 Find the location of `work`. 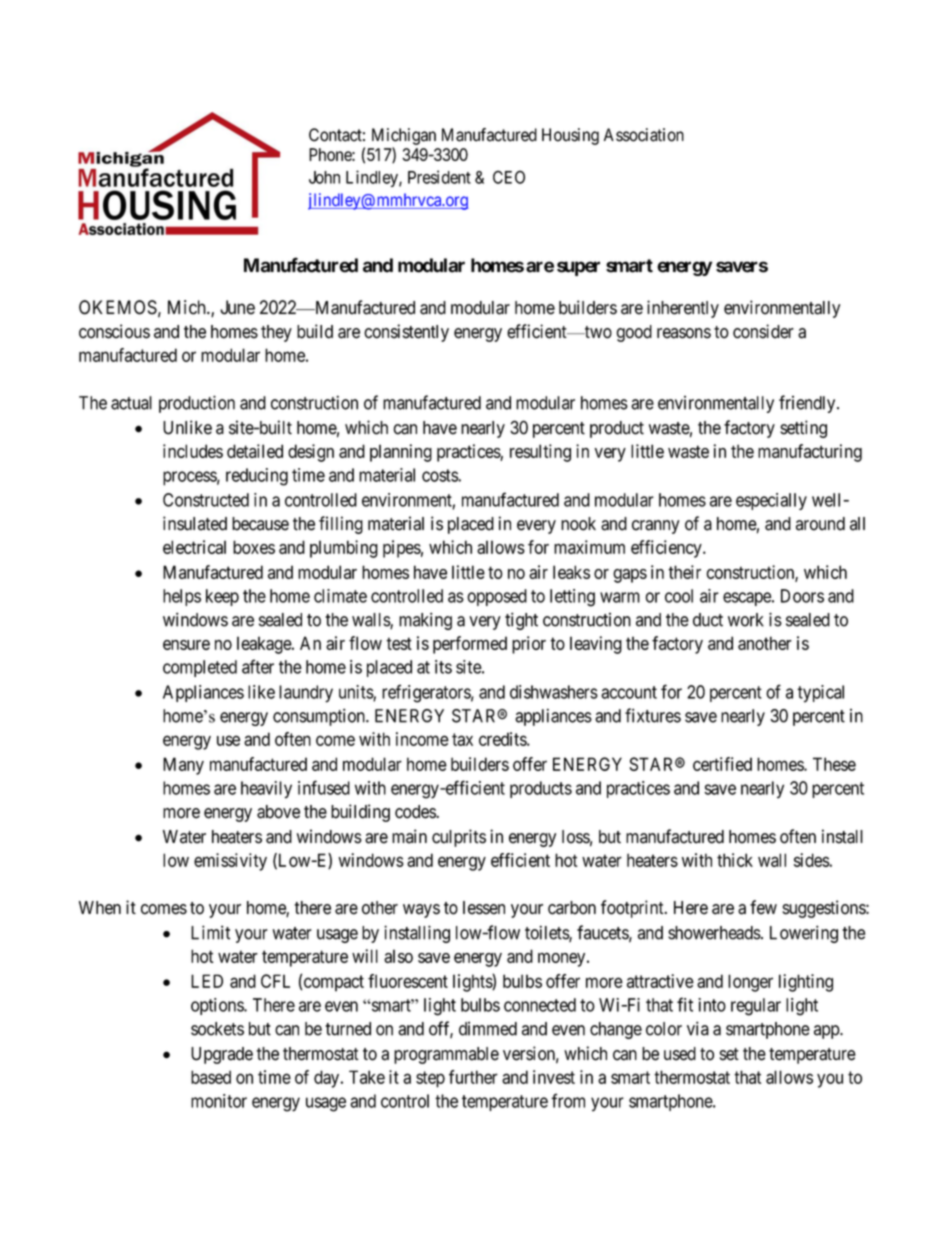

work is located at coordinates (746, 620).
